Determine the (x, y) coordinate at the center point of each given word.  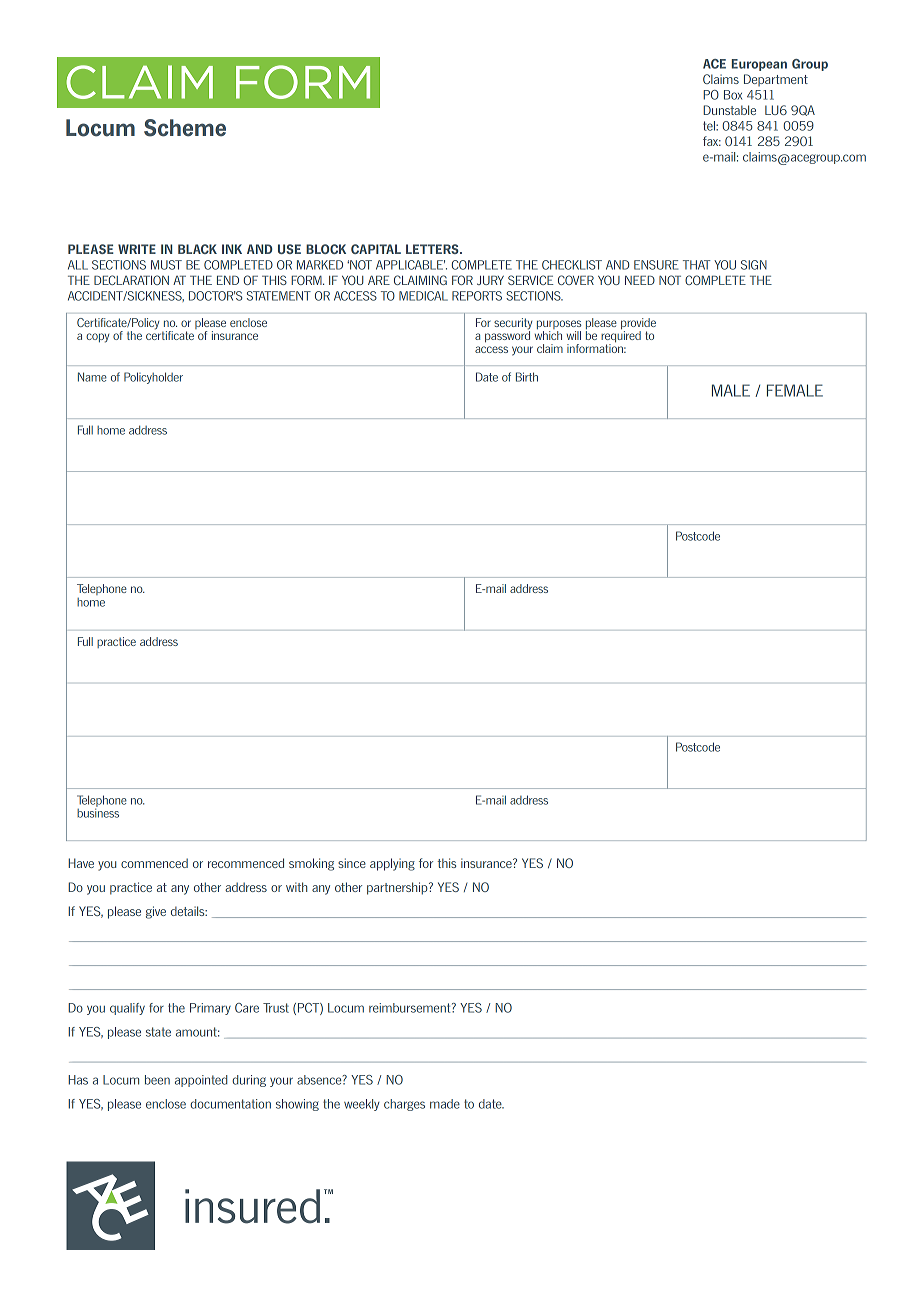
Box (733, 95)
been (157, 1080)
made (445, 1104)
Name (92, 377)
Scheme (185, 128)
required (621, 337)
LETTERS (433, 249)
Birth (527, 377)
